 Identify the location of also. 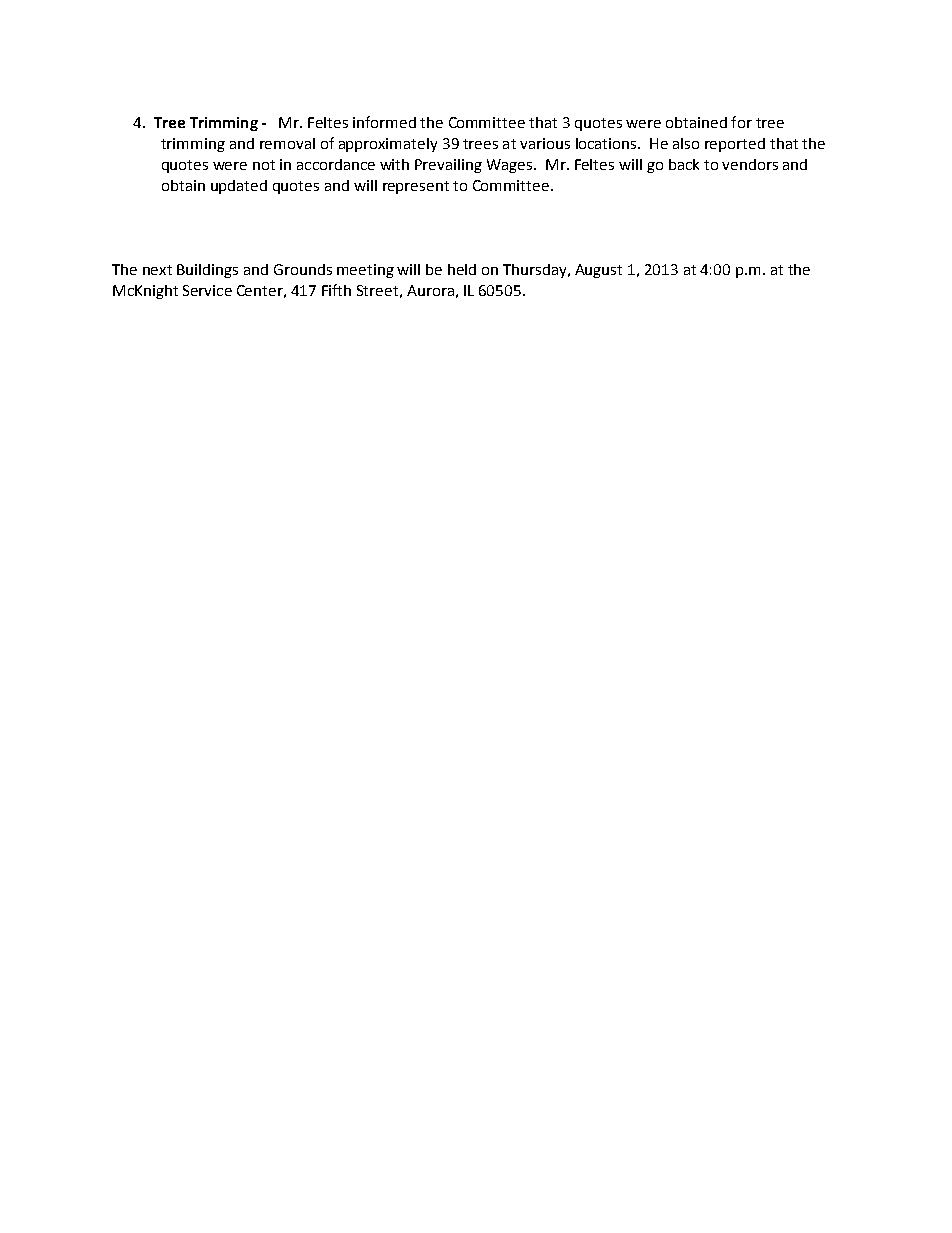
(686, 143).
